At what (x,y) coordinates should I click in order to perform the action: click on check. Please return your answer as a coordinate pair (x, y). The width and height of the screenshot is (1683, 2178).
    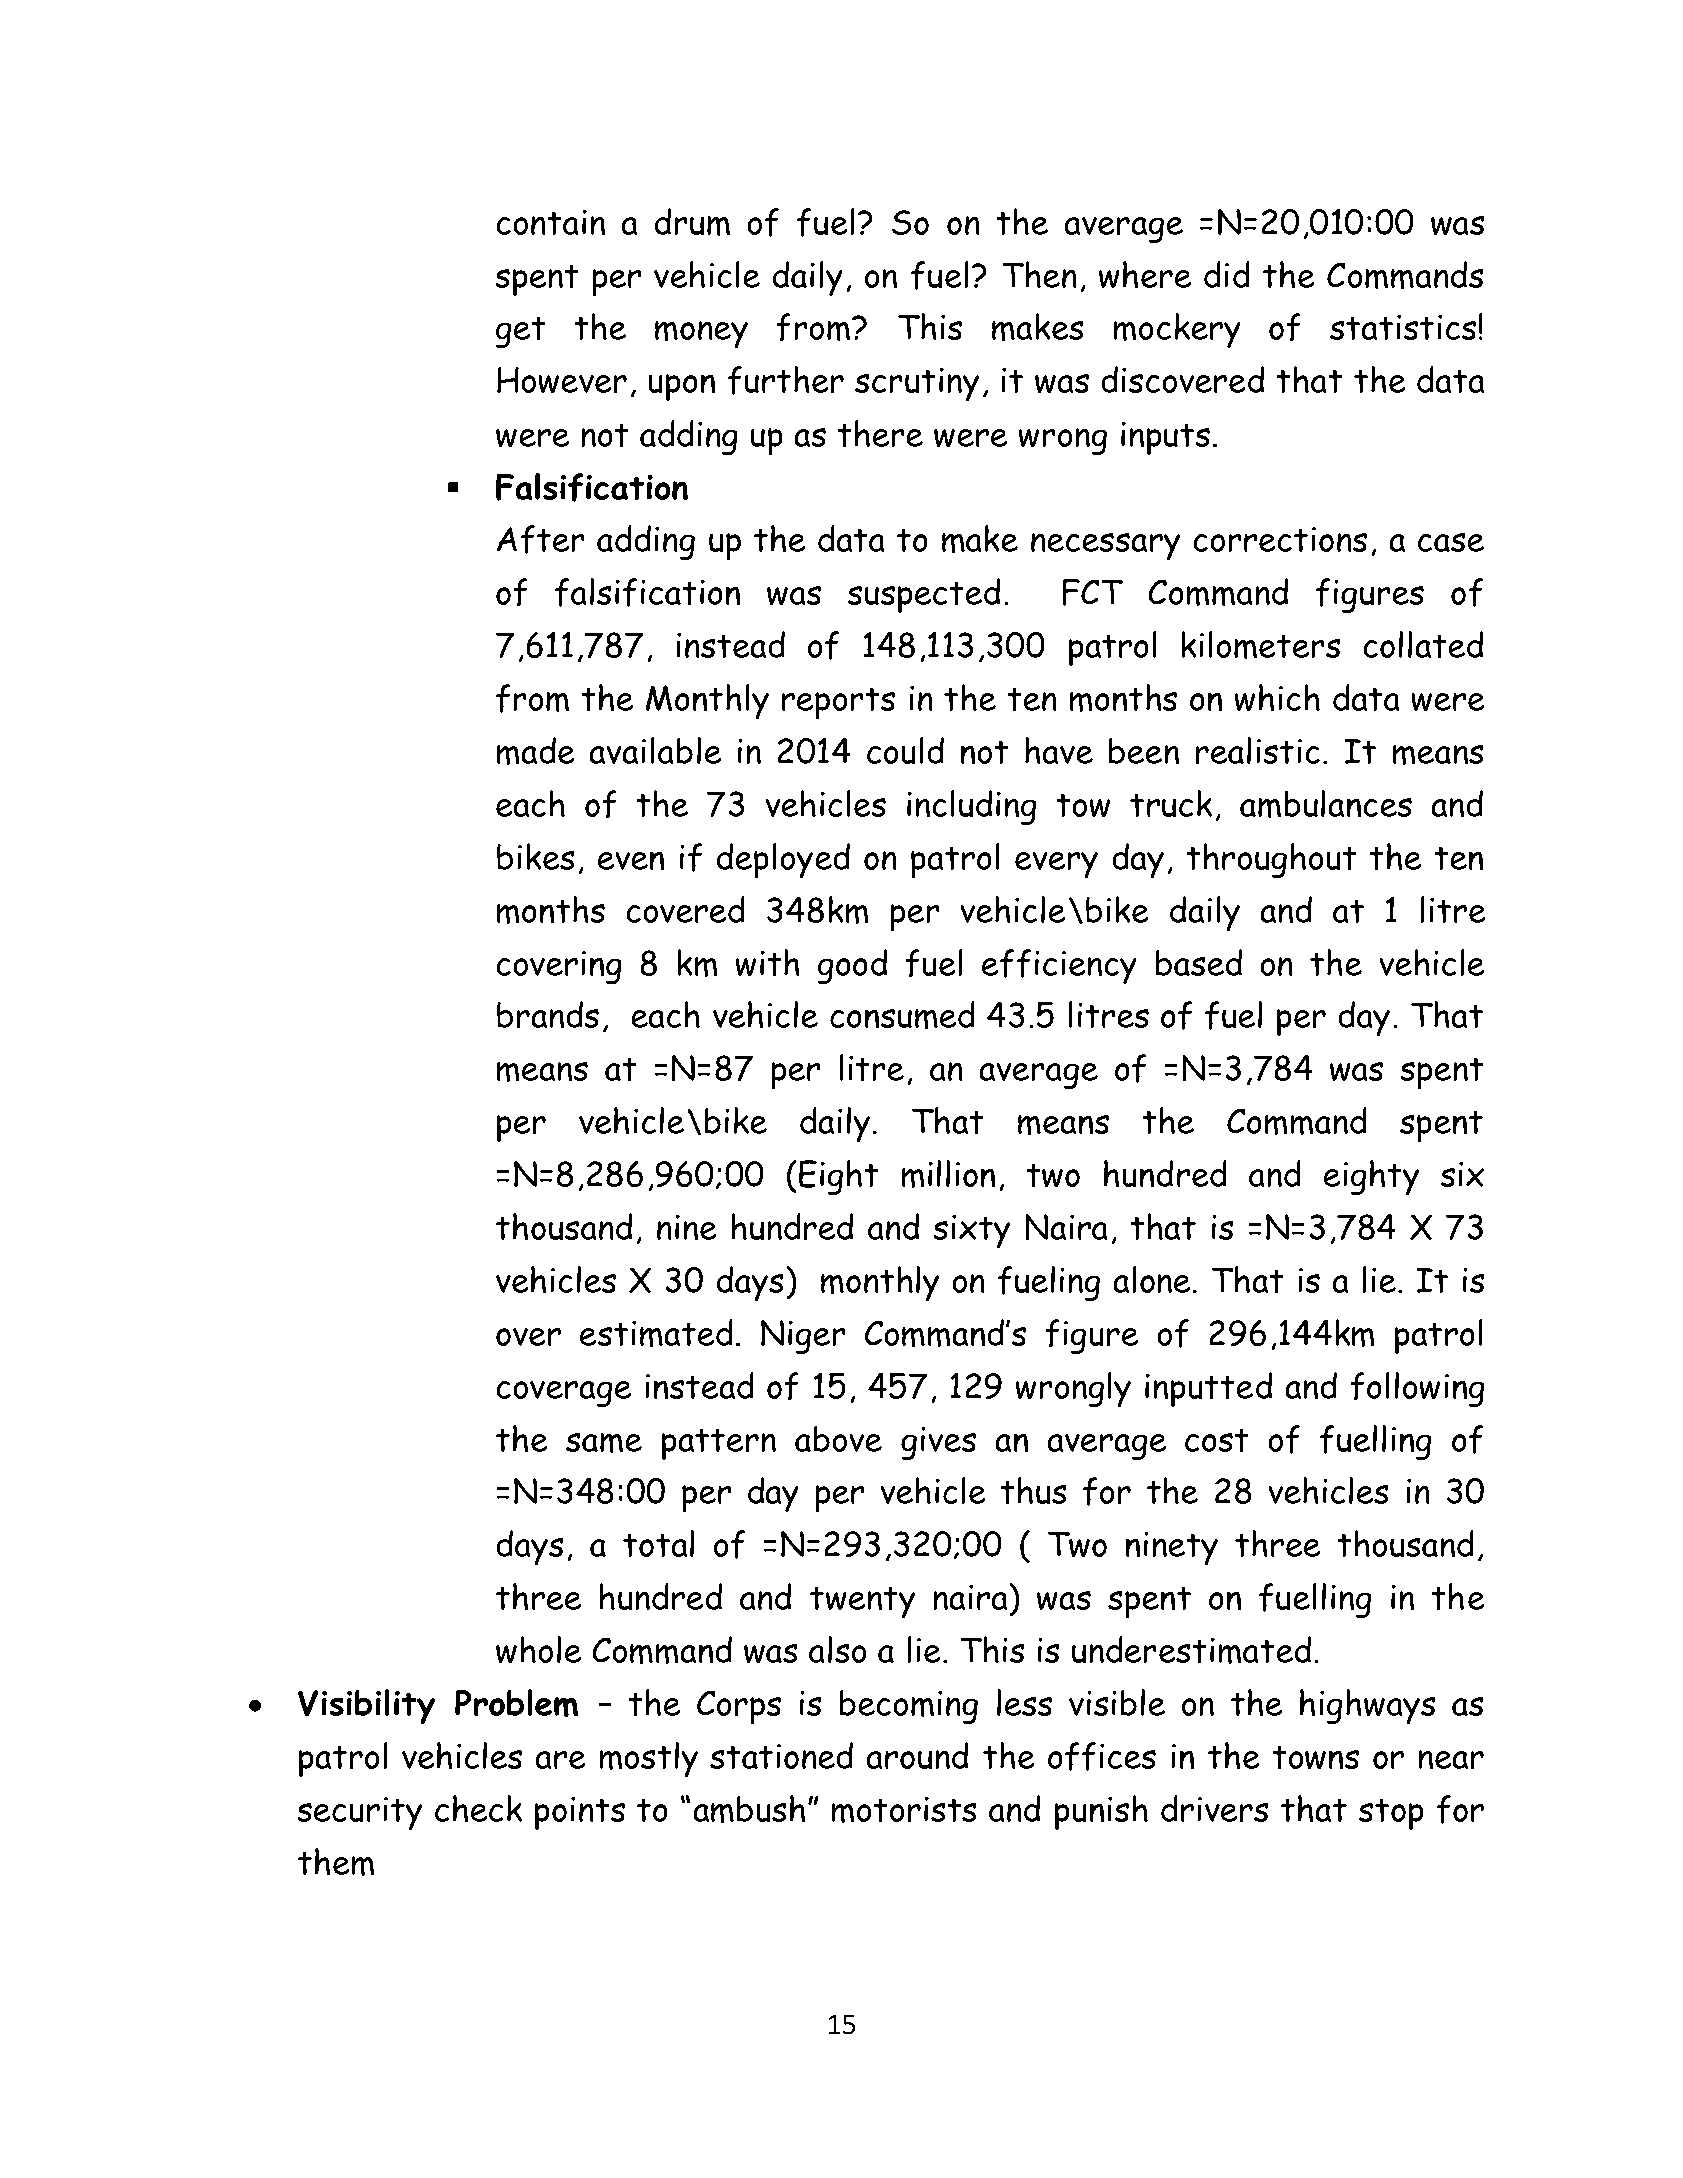
    Looking at the image, I should click on (478, 1808).
